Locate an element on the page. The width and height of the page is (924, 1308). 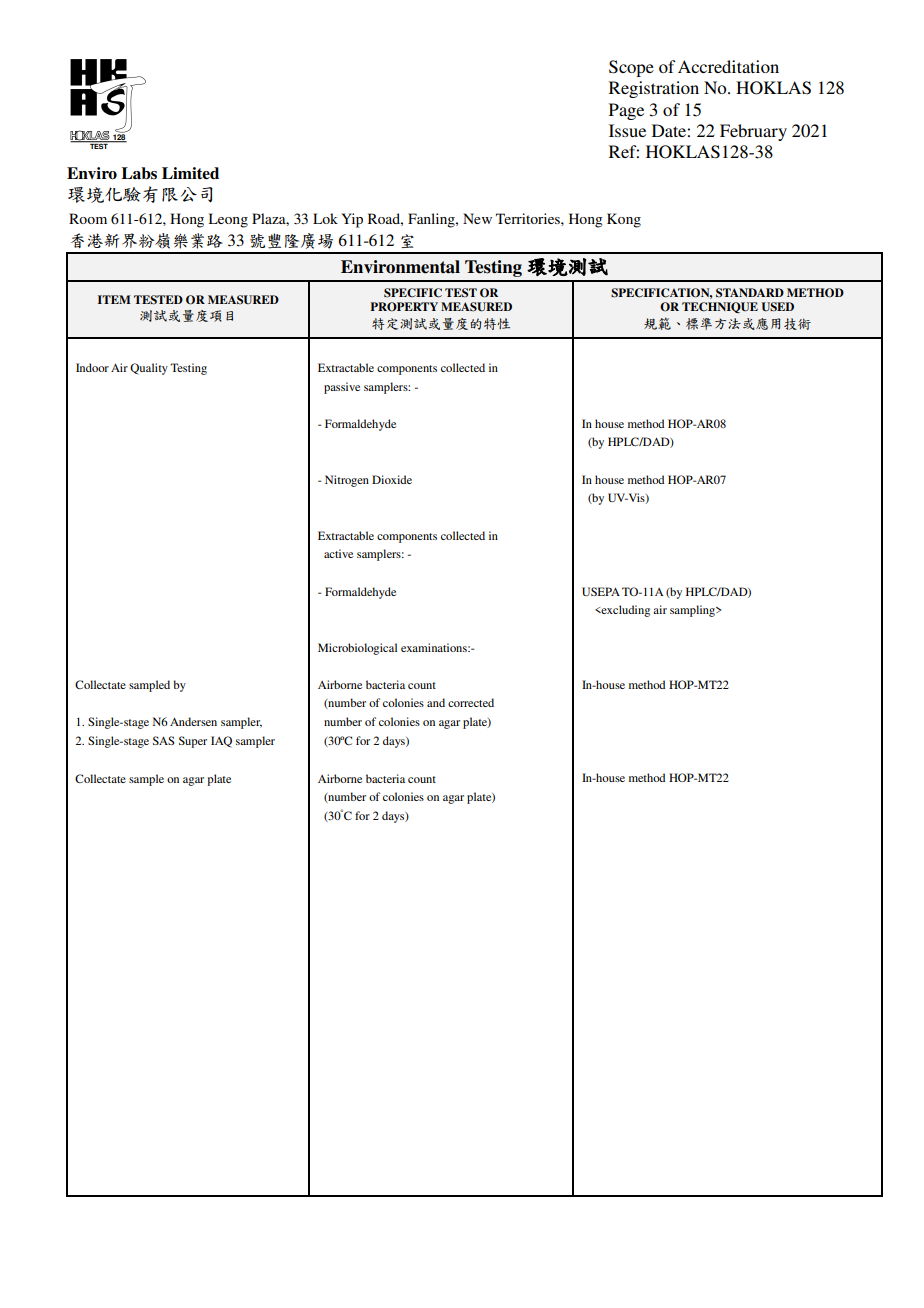
IAQ is located at coordinates (221, 742).
